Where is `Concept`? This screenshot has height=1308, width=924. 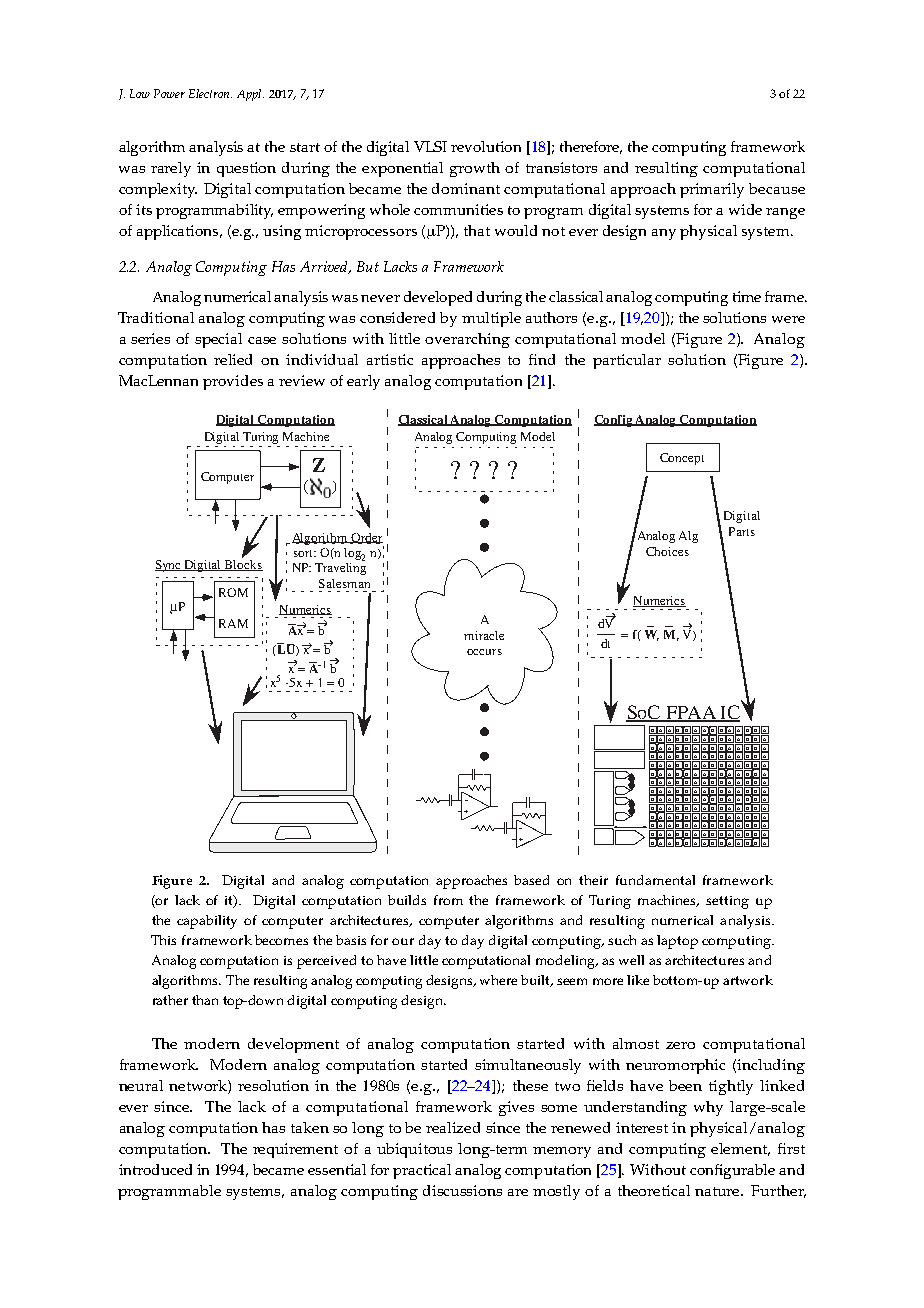 Concept is located at coordinates (682, 459).
